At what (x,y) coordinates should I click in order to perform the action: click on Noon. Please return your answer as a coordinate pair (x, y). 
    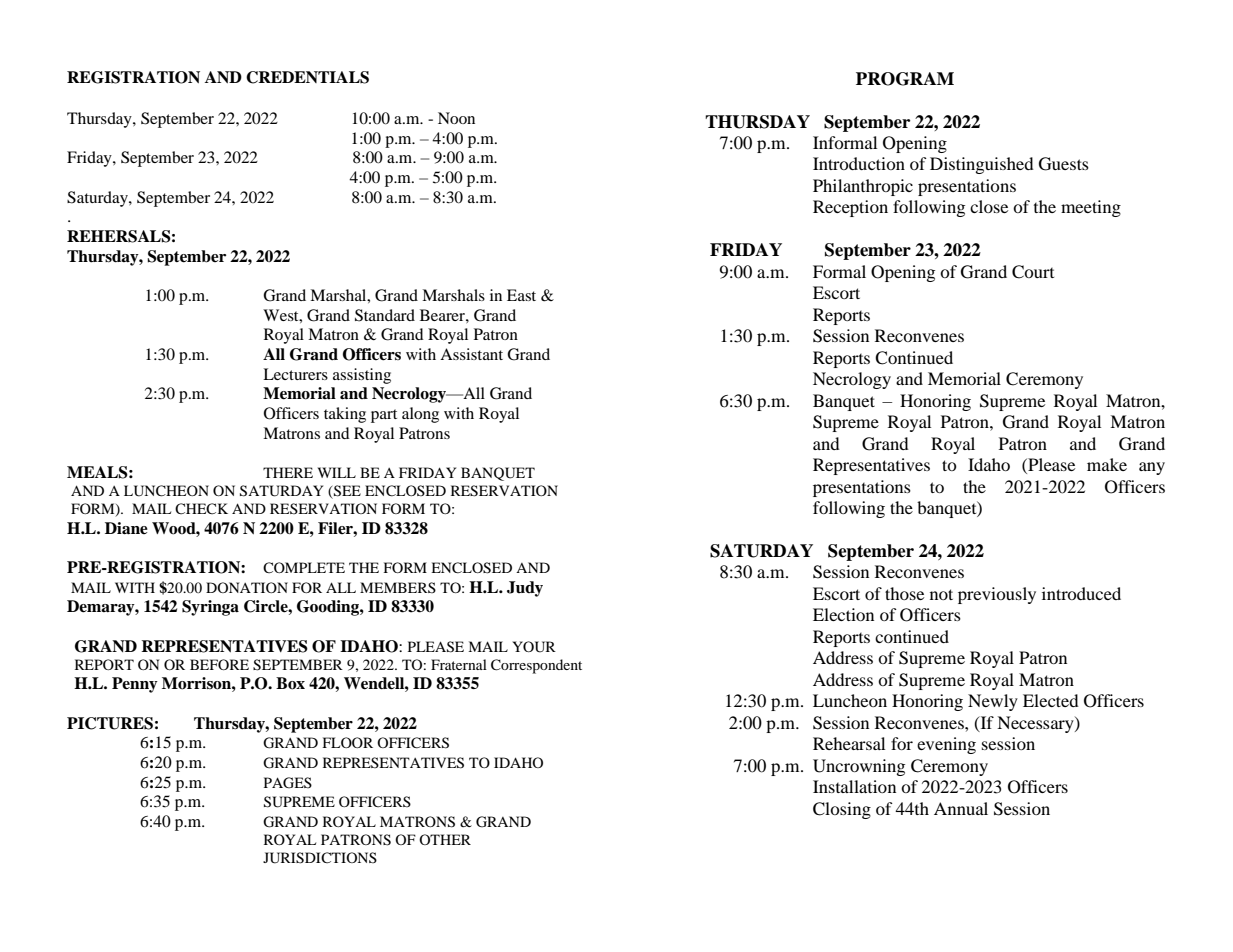
    Looking at the image, I should click on (456, 118).
